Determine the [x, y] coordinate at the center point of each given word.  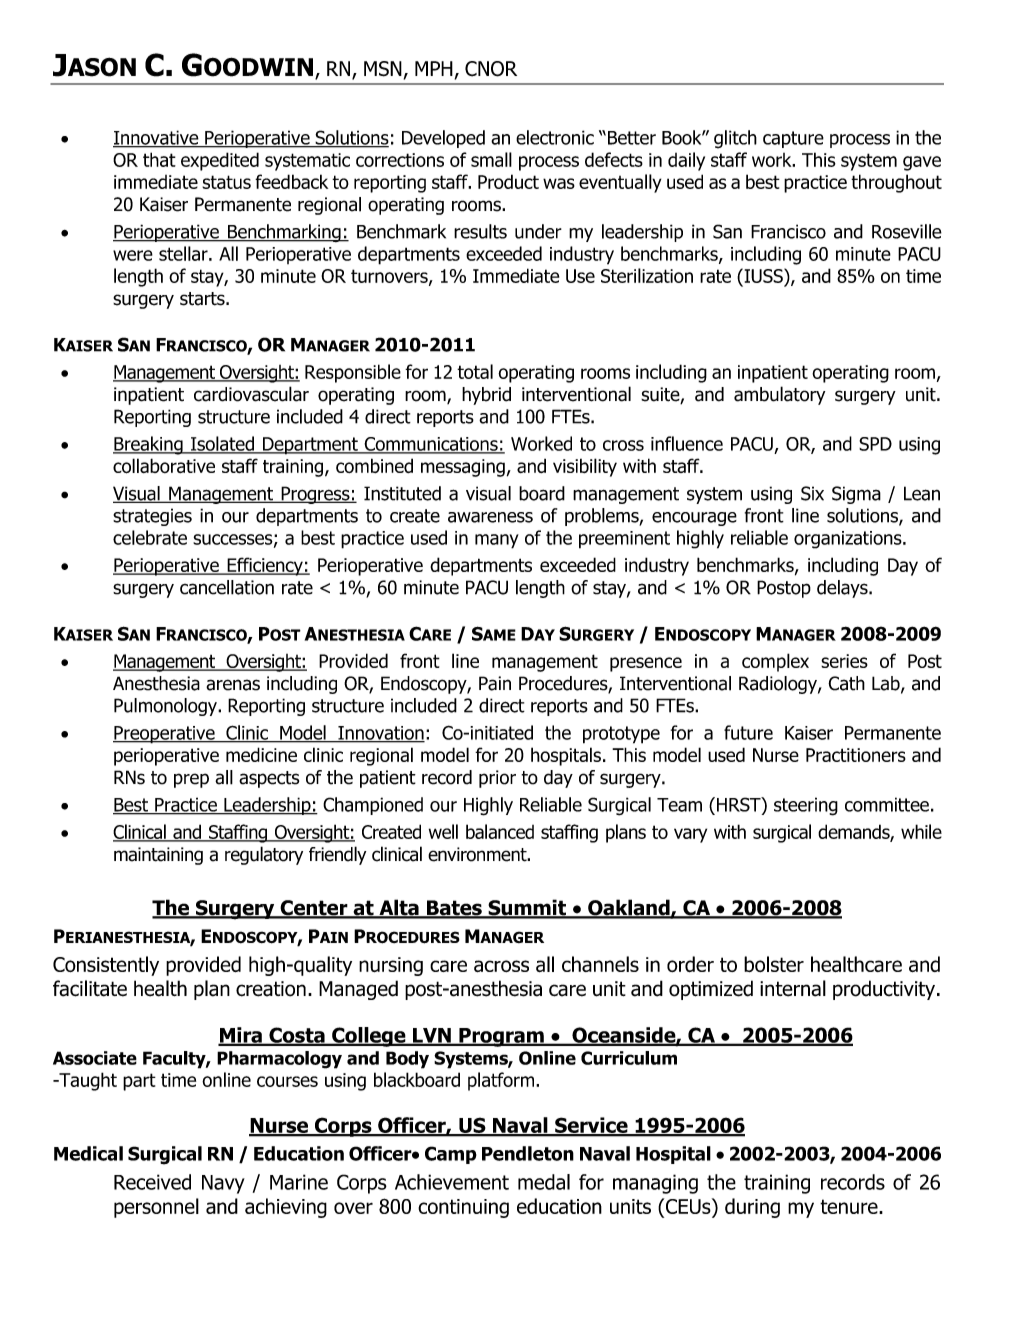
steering [806, 806]
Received [152, 1182]
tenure [850, 1206]
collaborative [164, 466]
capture [793, 139]
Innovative [157, 138]
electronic [555, 137]
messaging [463, 468]
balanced [500, 831]
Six [812, 493]
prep [191, 780]
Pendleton [528, 1153]
